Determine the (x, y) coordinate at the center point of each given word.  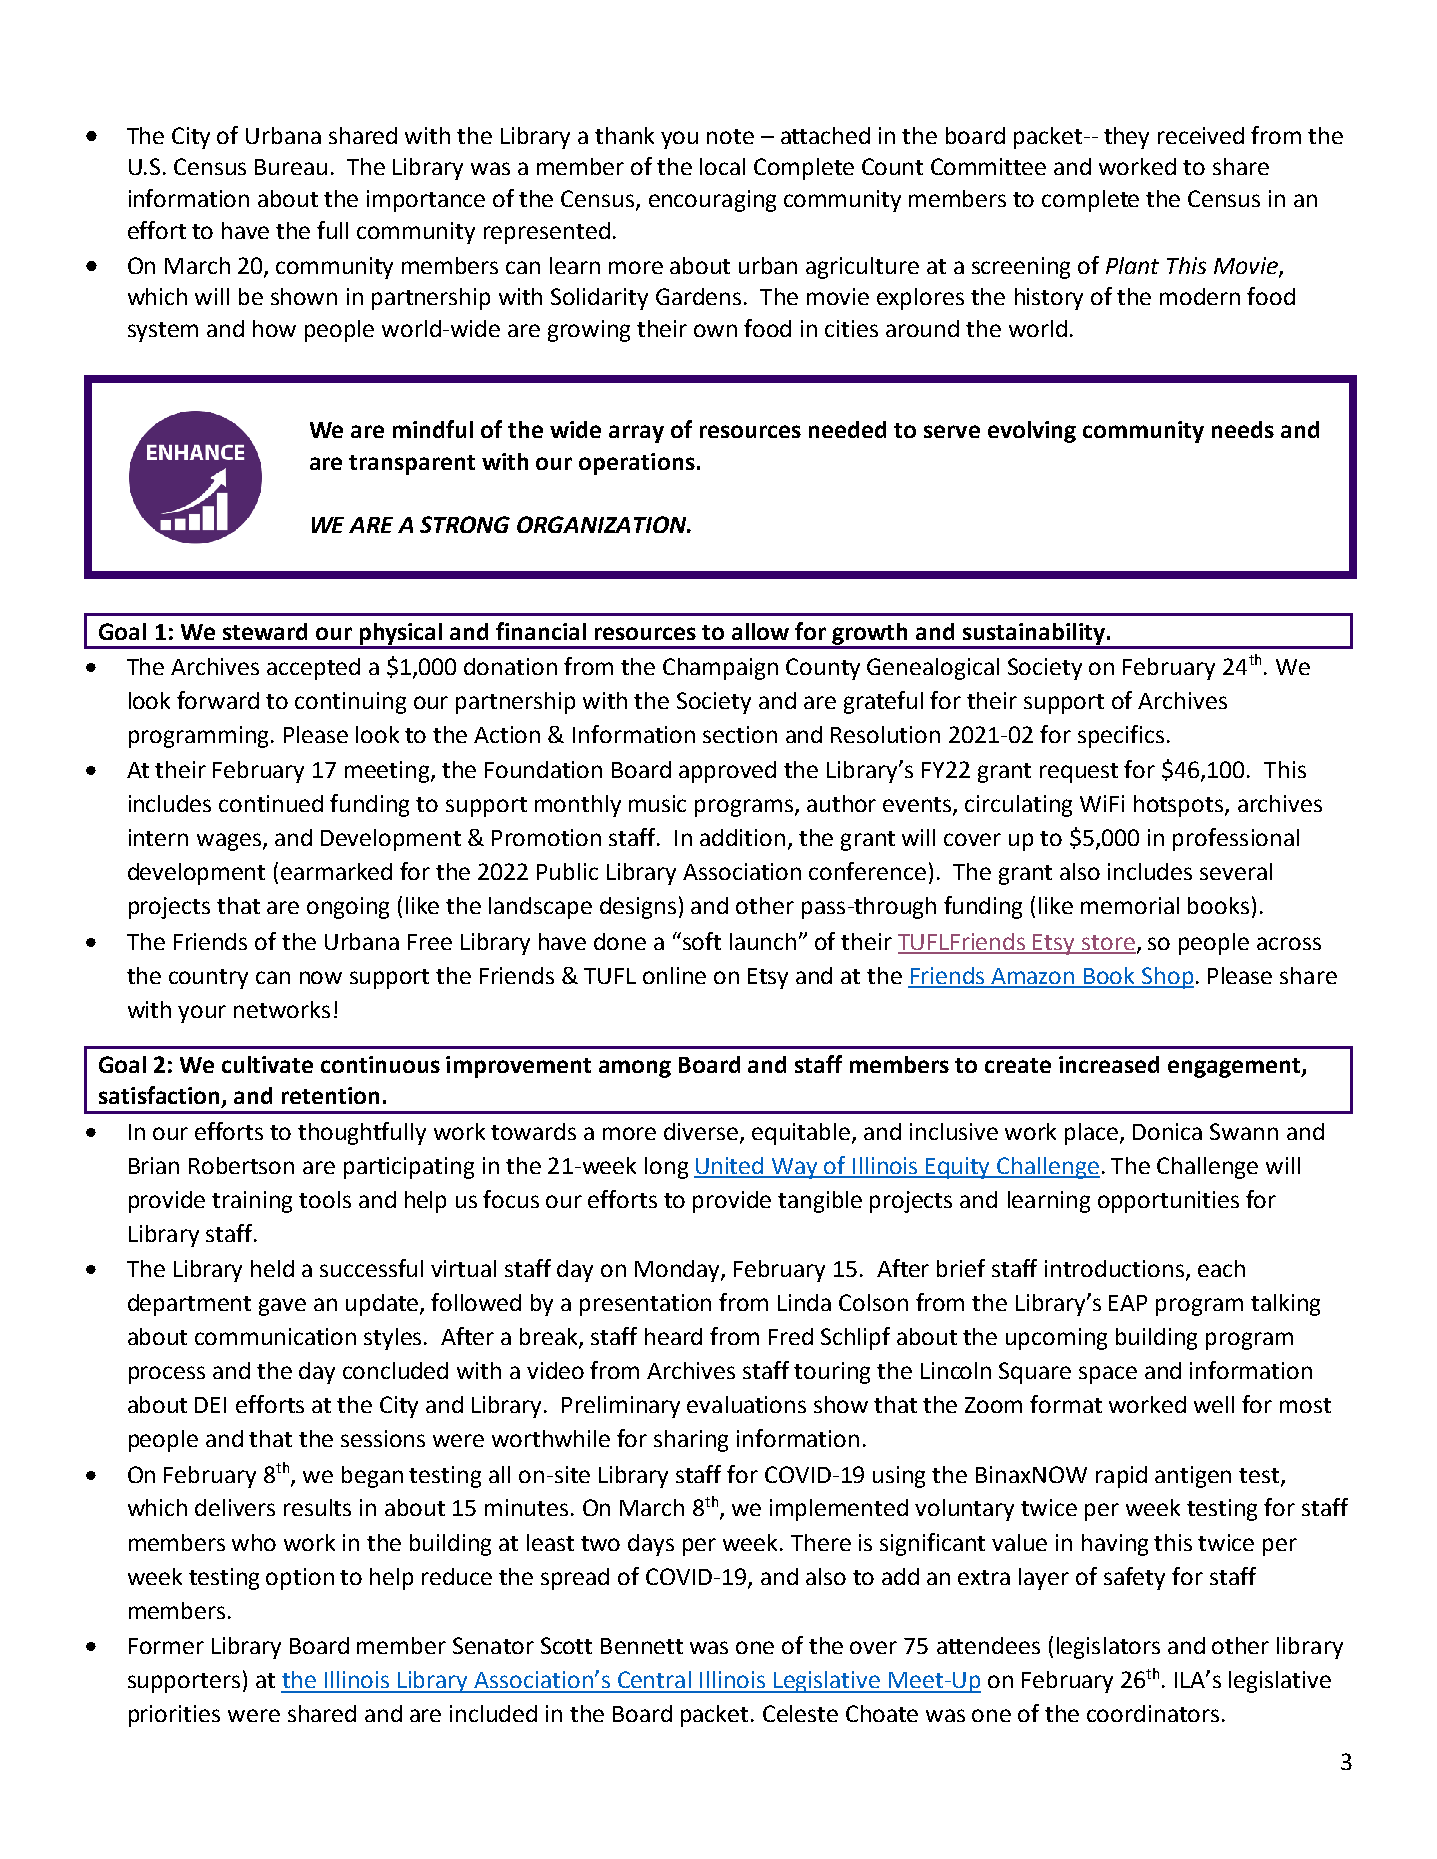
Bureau (291, 167)
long (666, 1168)
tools (325, 1199)
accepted (313, 669)
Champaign (720, 669)
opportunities (1168, 1202)
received (1201, 135)
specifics (1121, 736)
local (722, 166)
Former (166, 1646)
